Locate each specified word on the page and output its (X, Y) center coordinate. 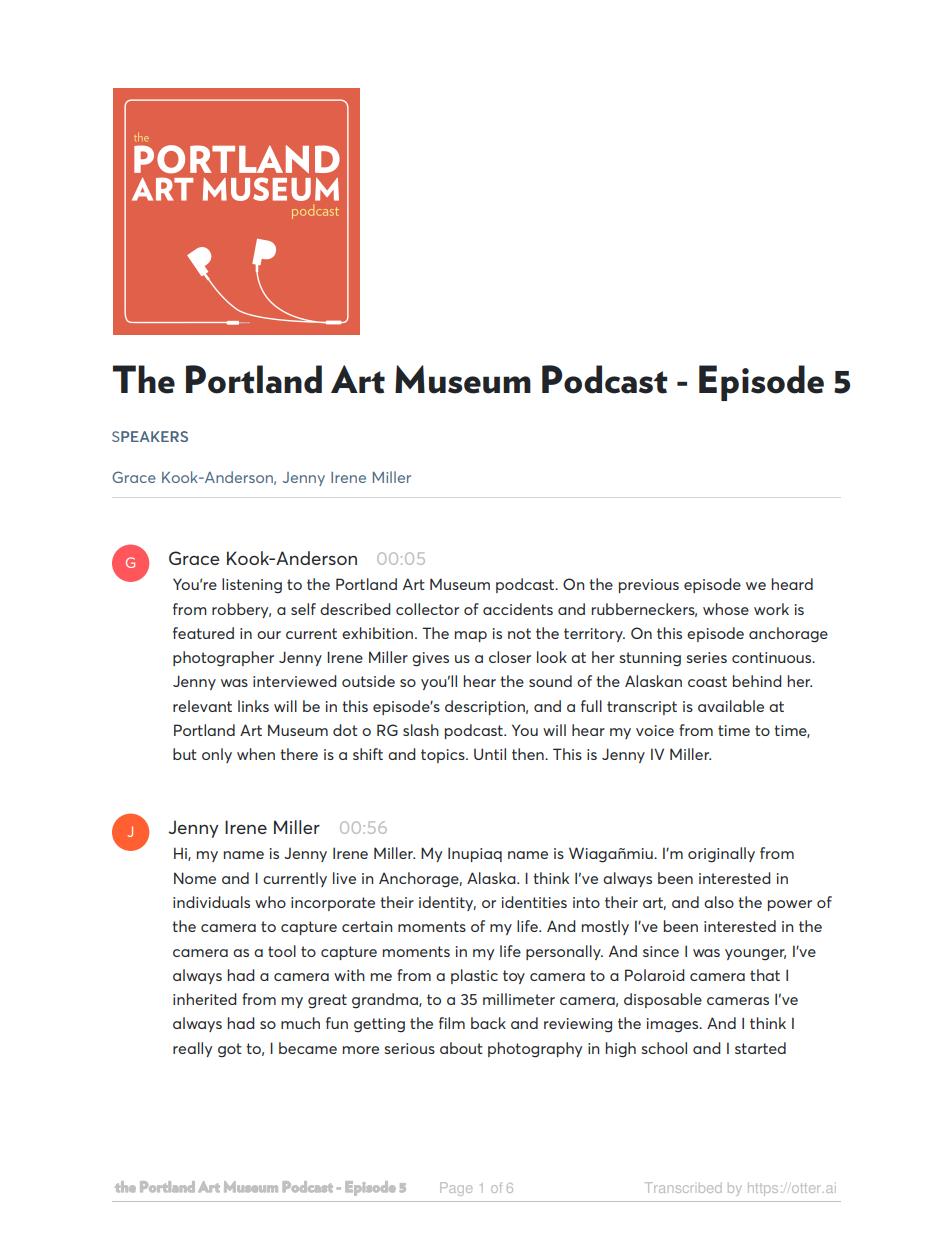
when (256, 754)
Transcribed (683, 1187)
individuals (211, 902)
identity (447, 903)
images (674, 1025)
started (760, 1048)
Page (456, 1189)
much (300, 1023)
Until (490, 754)
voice (655, 730)
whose (726, 609)
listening (252, 586)
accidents (518, 609)
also (719, 902)
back (488, 1023)
